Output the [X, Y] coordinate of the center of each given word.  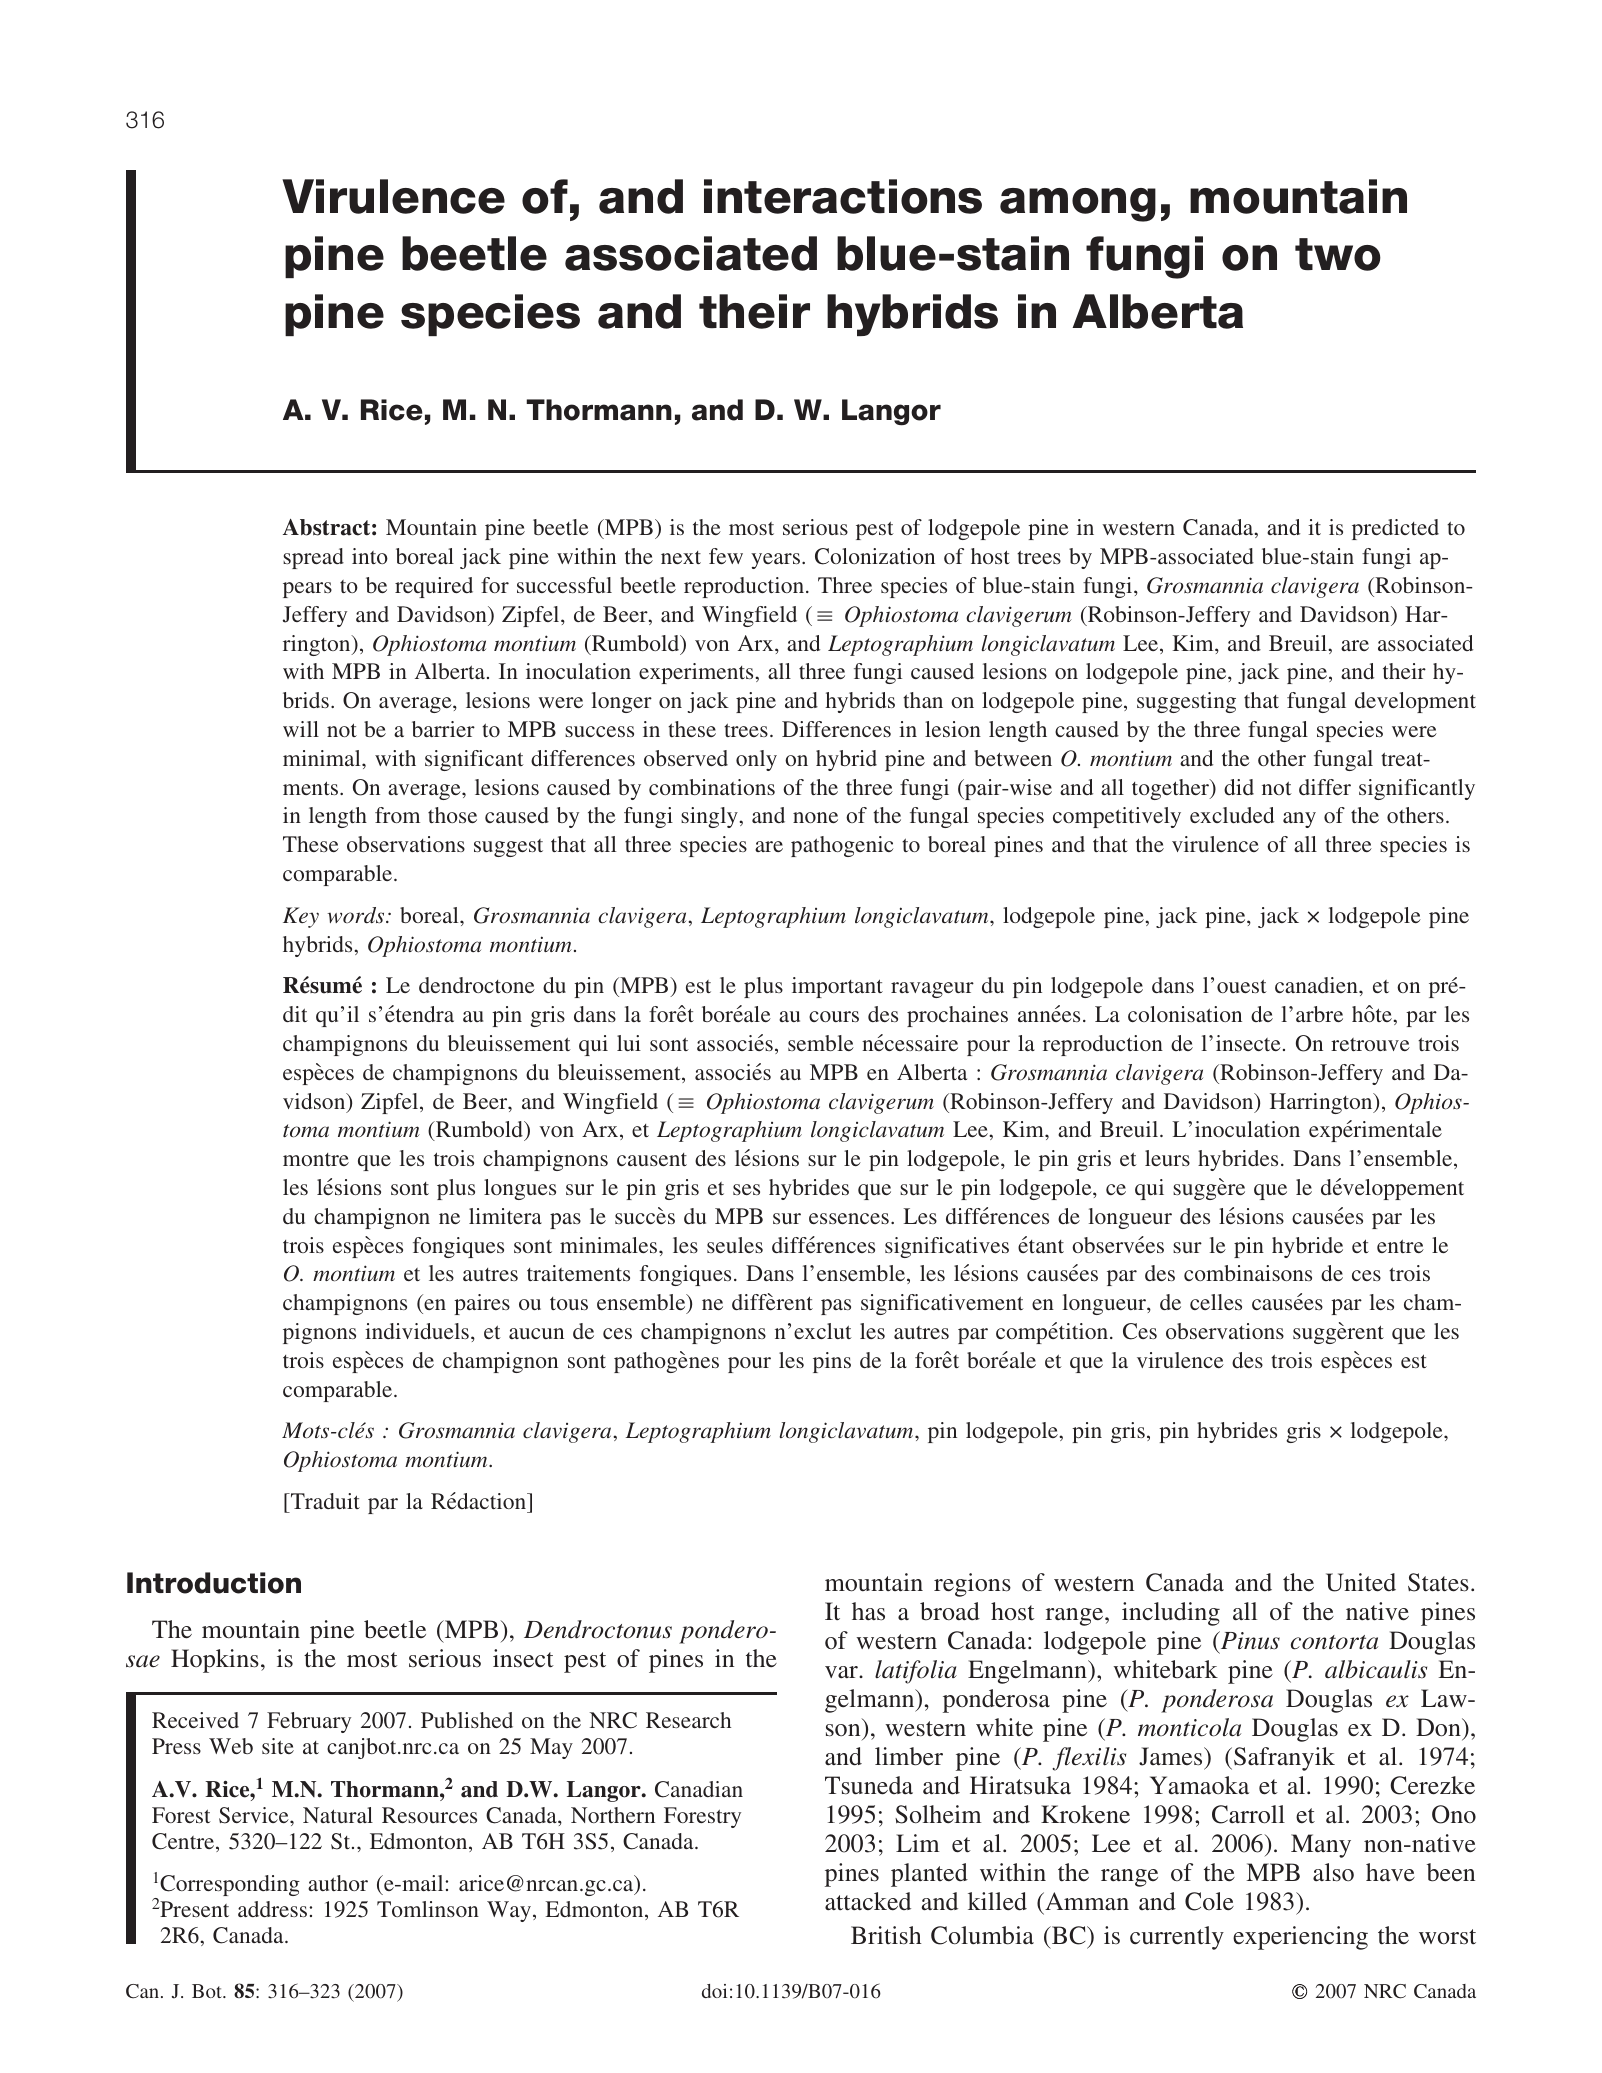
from [397, 815]
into [370, 556]
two [1338, 254]
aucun [536, 1333]
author [338, 1883]
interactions [843, 196]
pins [832, 1362]
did [1239, 787]
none [815, 817]
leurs [1167, 1158]
